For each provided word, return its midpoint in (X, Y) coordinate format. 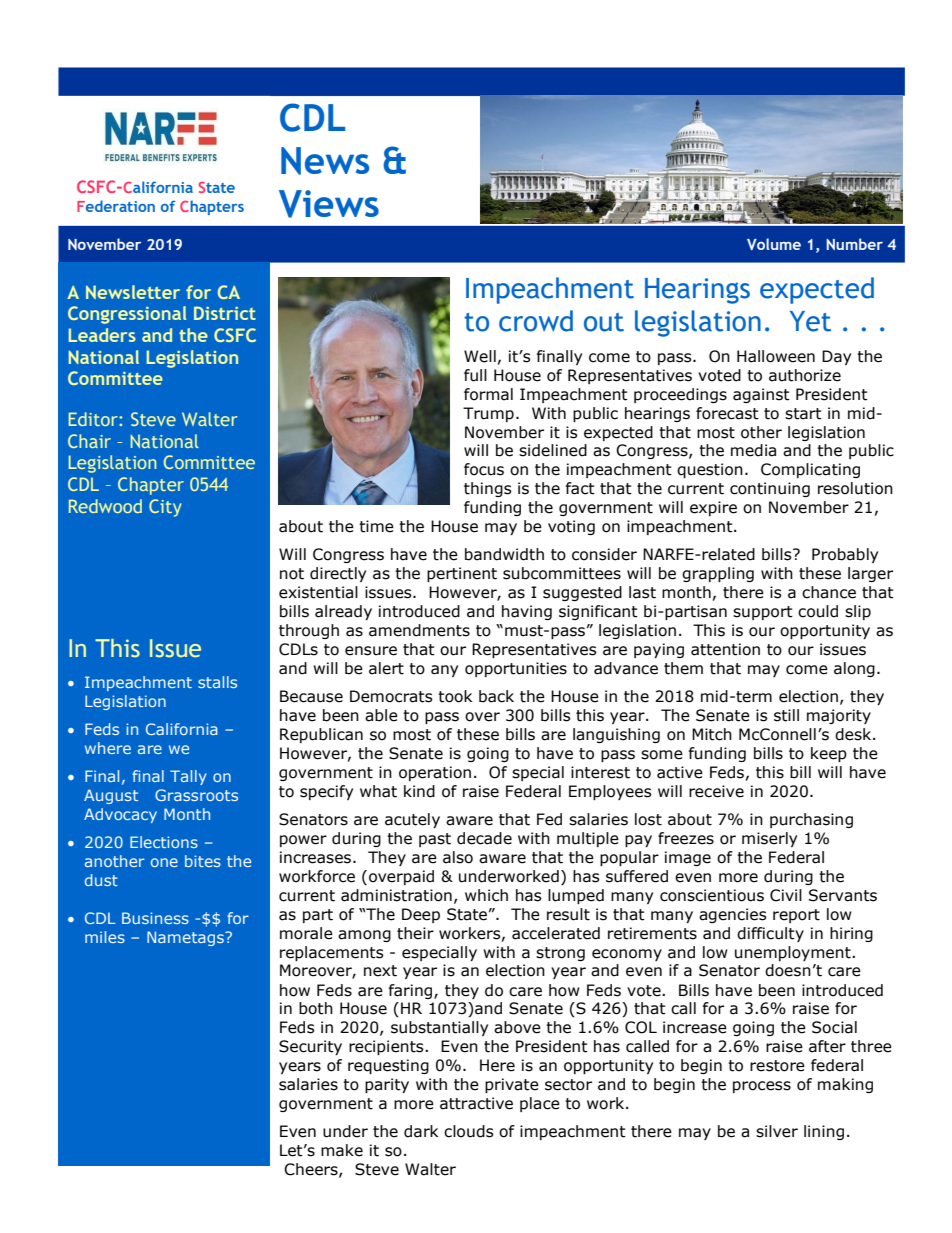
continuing (770, 489)
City (165, 508)
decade (484, 838)
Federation (116, 206)
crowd (536, 321)
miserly (769, 839)
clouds (469, 1131)
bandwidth (504, 554)
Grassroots (196, 795)
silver (777, 1131)
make (342, 1150)
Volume (774, 244)
